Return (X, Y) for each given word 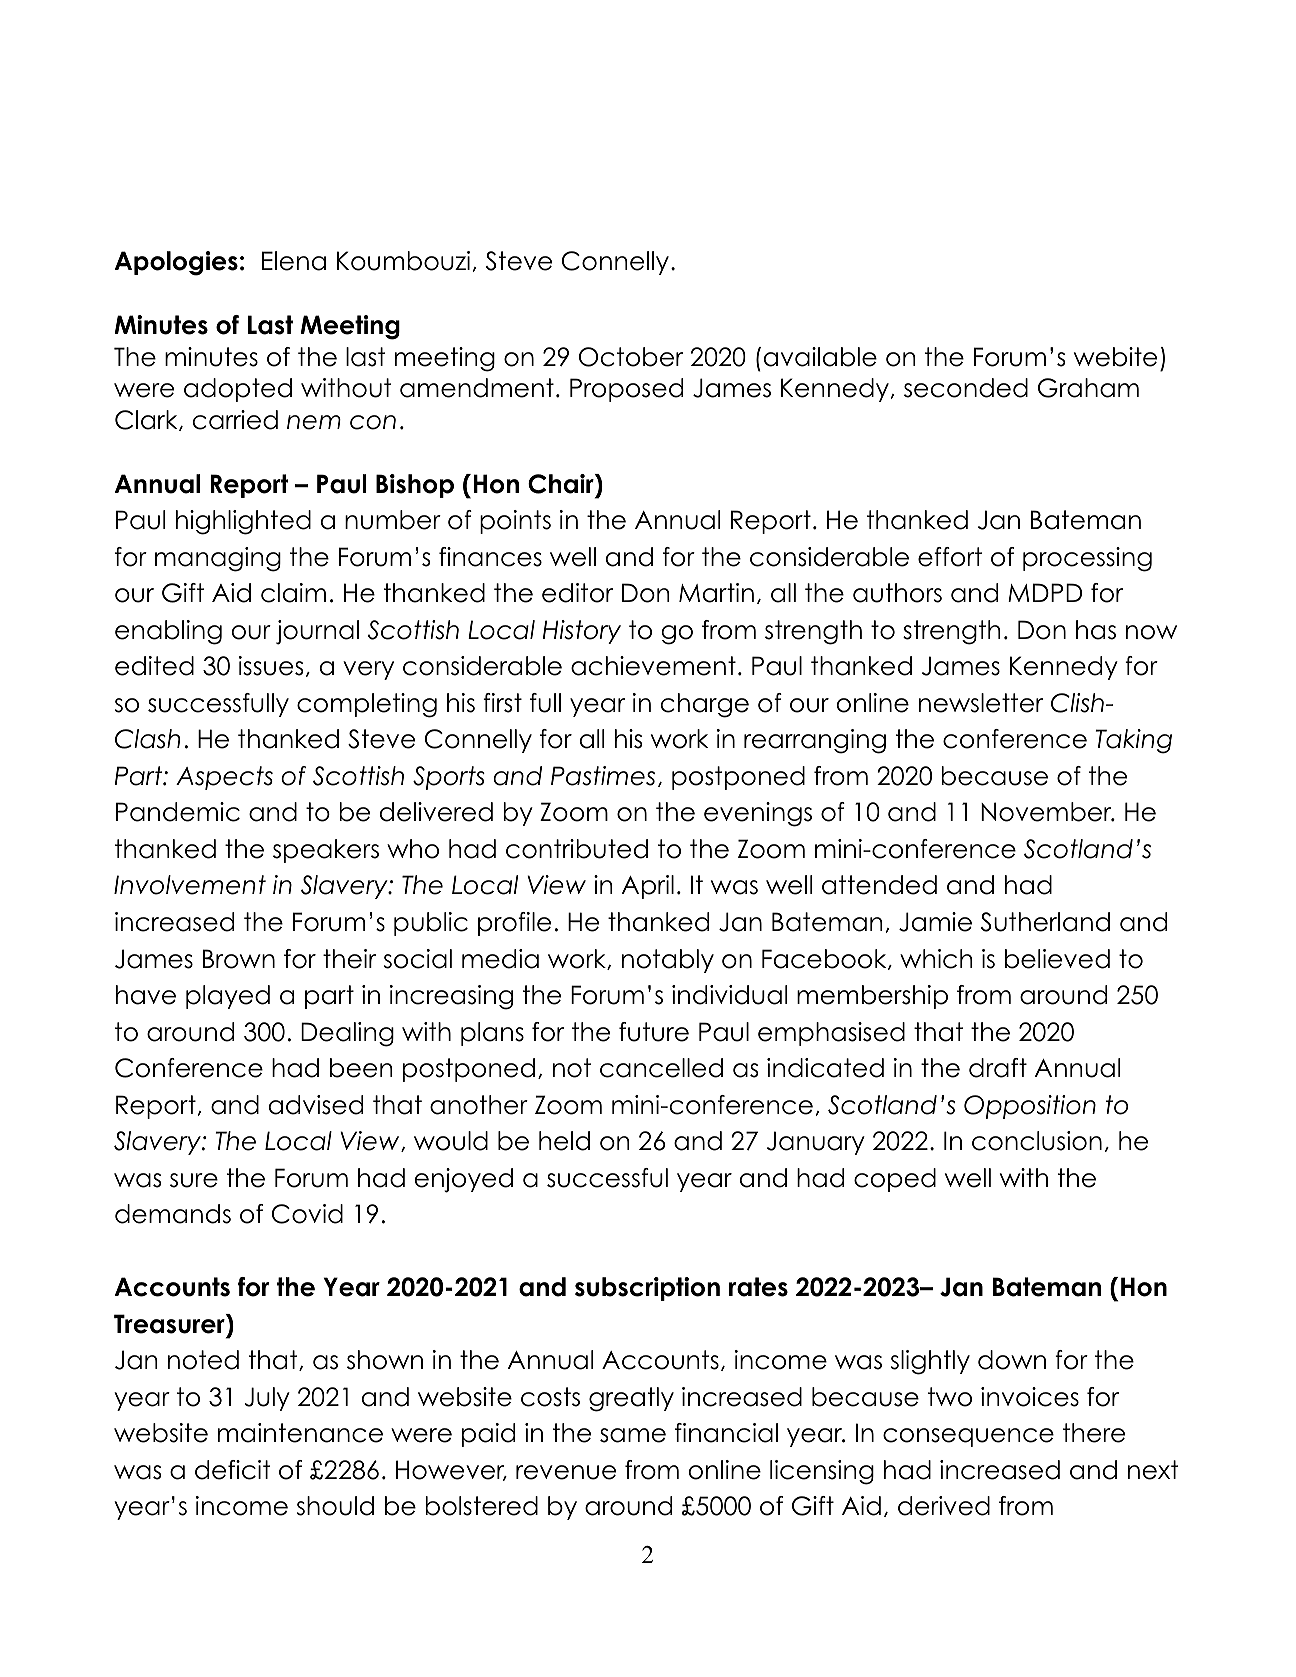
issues (271, 666)
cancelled (661, 1068)
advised (316, 1105)
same (633, 1435)
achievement (653, 666)
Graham (1088, 388)
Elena (294, 261)
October (631, 357)
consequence (968, 1437)
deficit (233, 1470)
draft (998, 1068)
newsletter (981, 703)
